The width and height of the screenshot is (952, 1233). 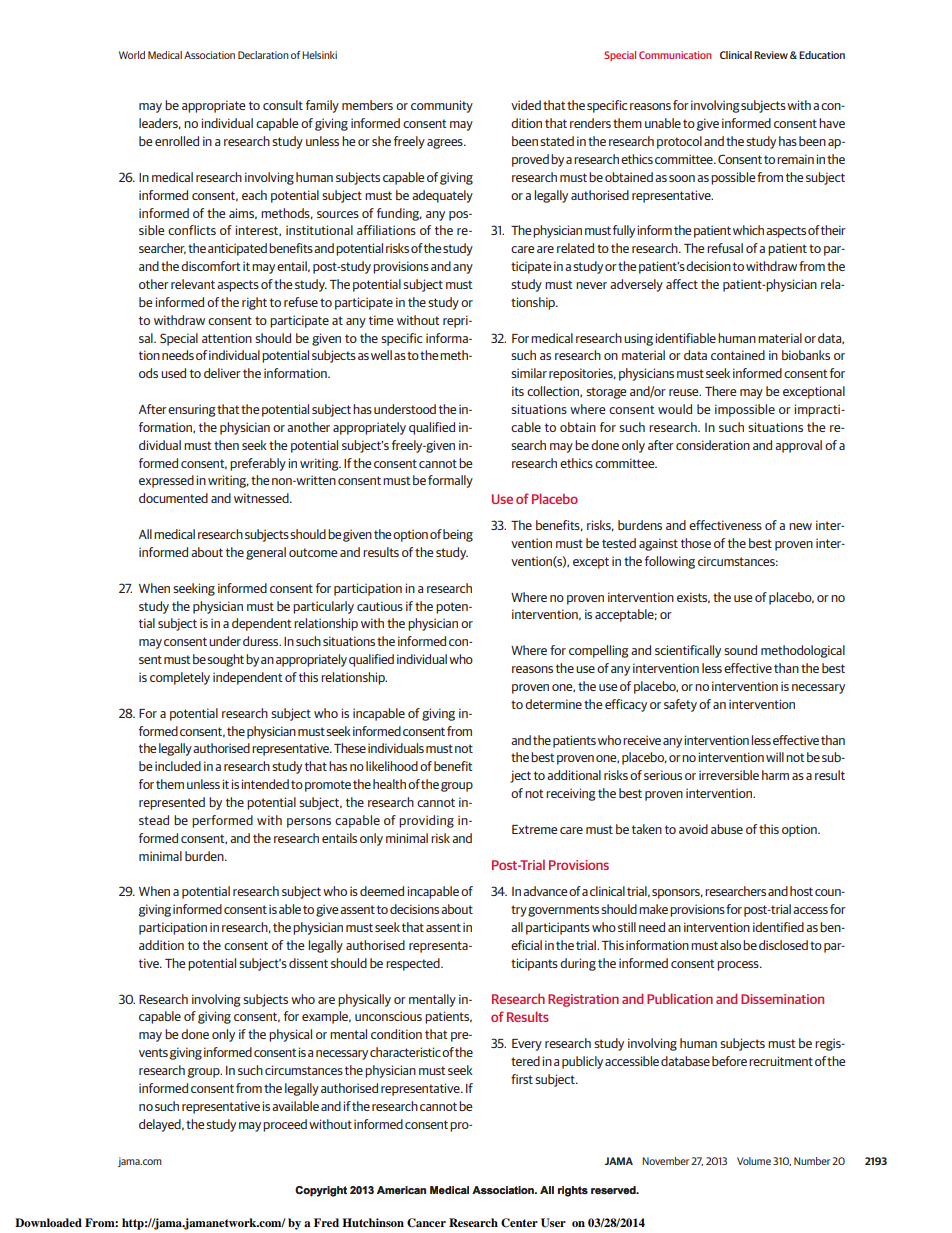 What do you see at coordinates (426, 1223) in the screenshot?
I see `Cancer` at bounding box center [426, 1223].
